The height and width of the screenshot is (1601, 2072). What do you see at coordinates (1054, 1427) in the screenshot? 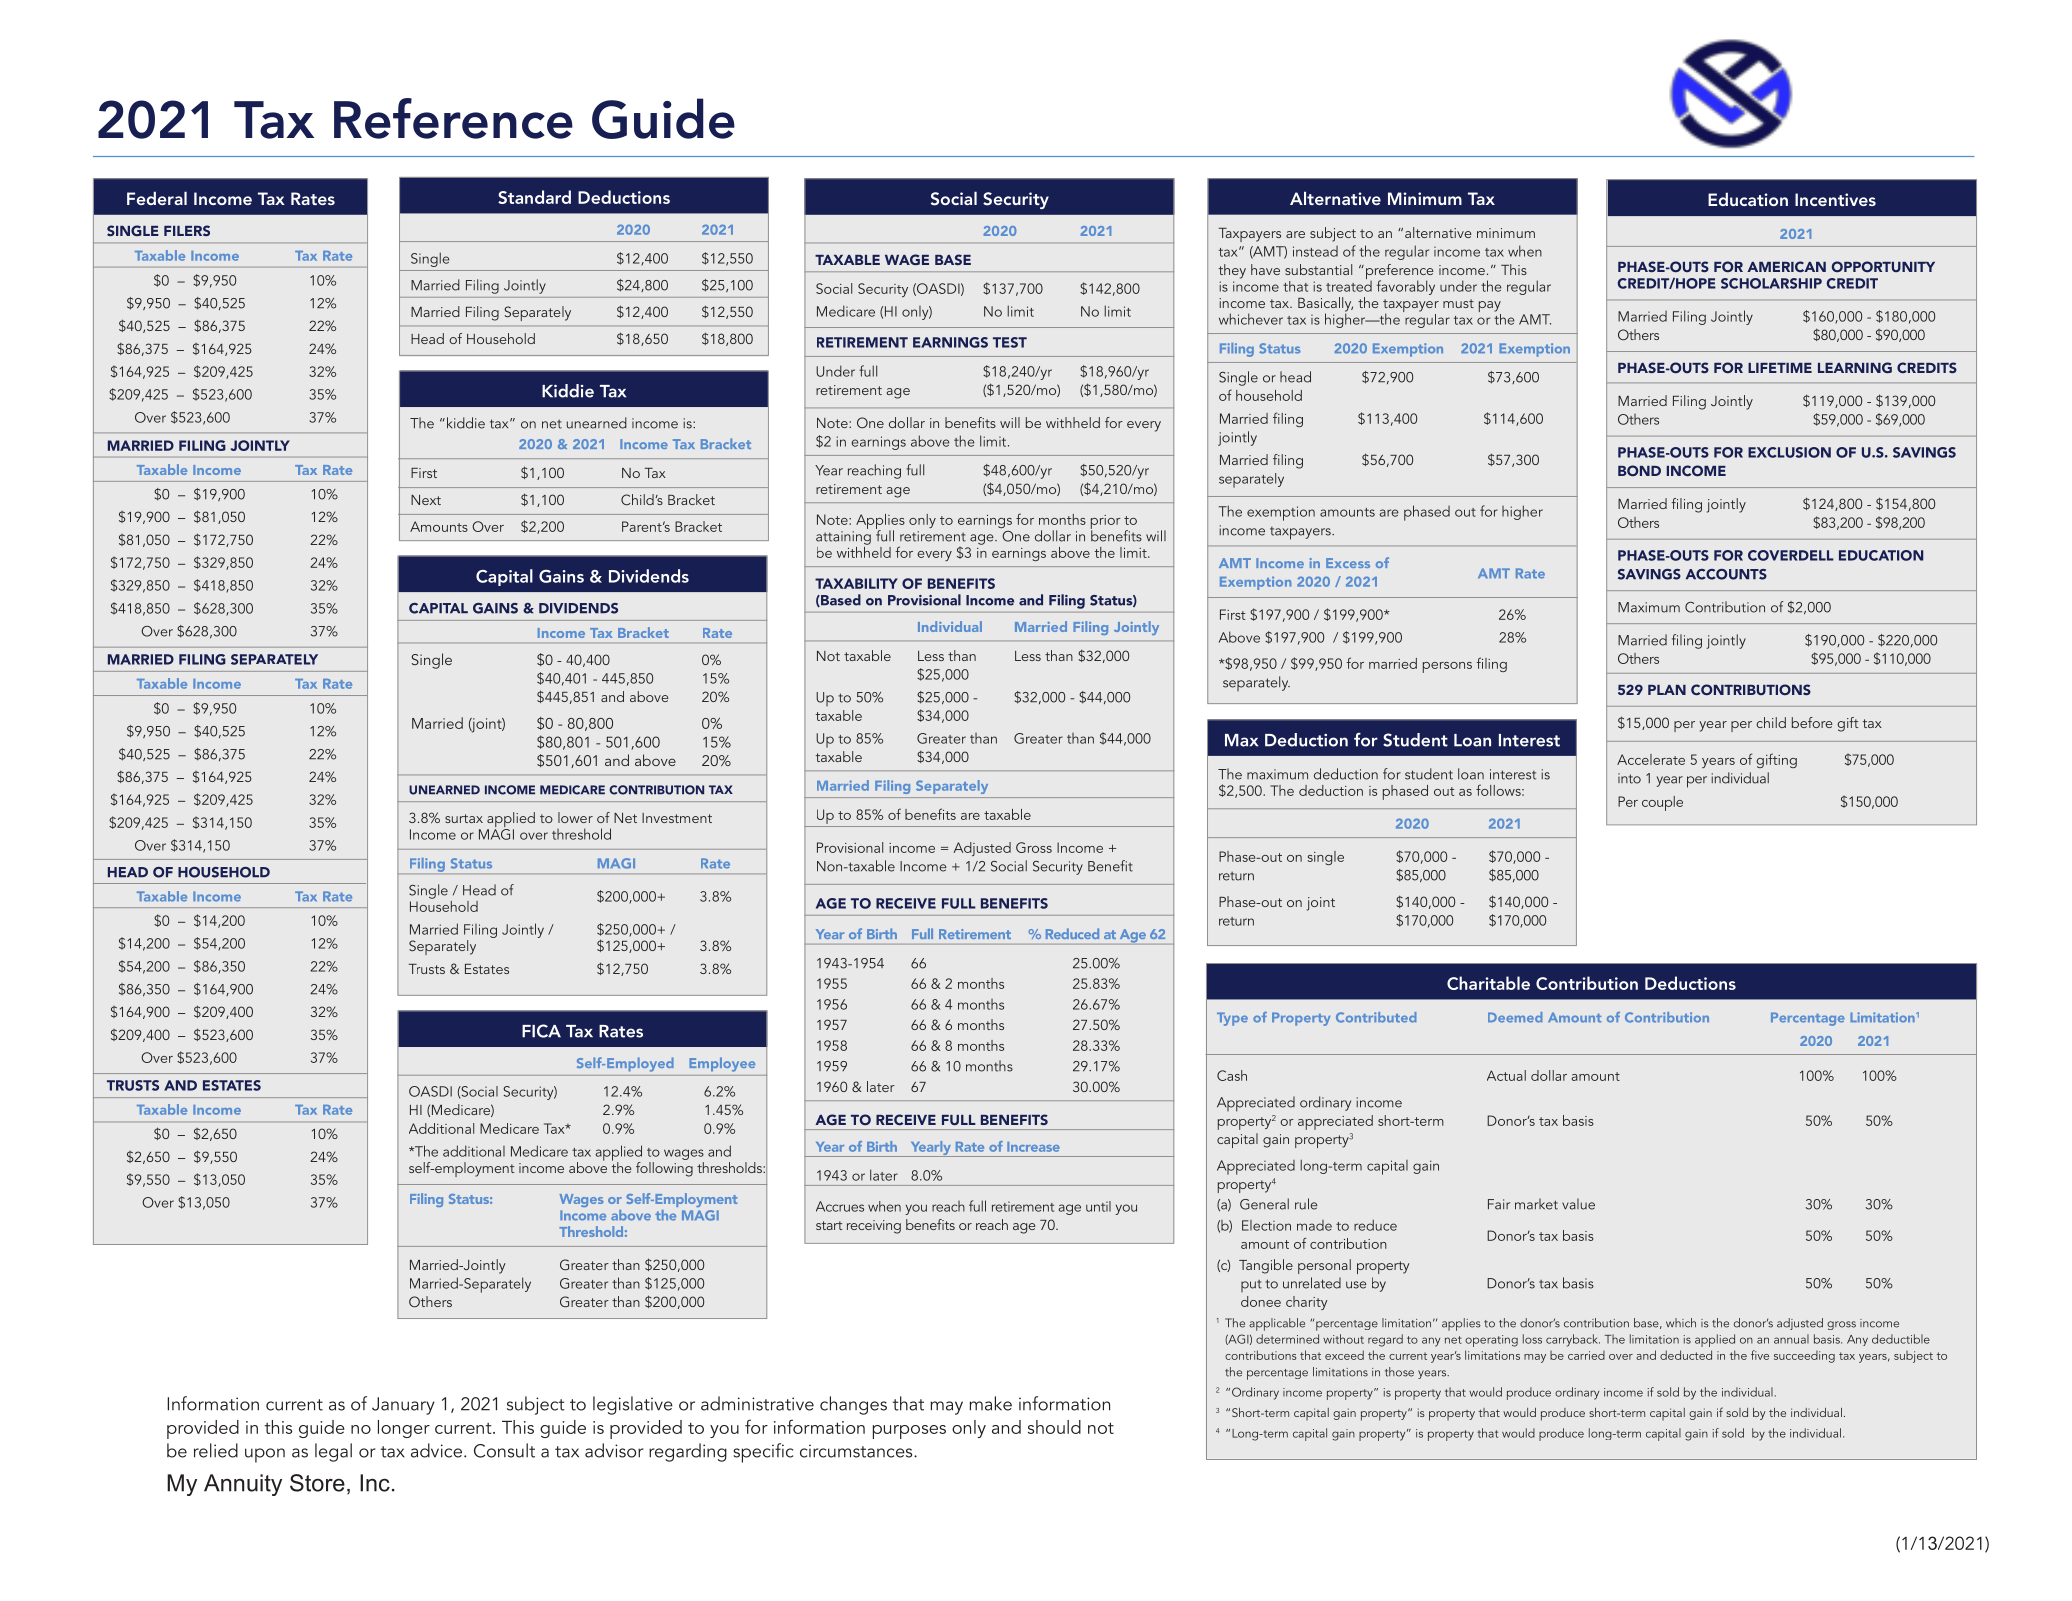
I see `should` at bounding box center [1054, 1427].
